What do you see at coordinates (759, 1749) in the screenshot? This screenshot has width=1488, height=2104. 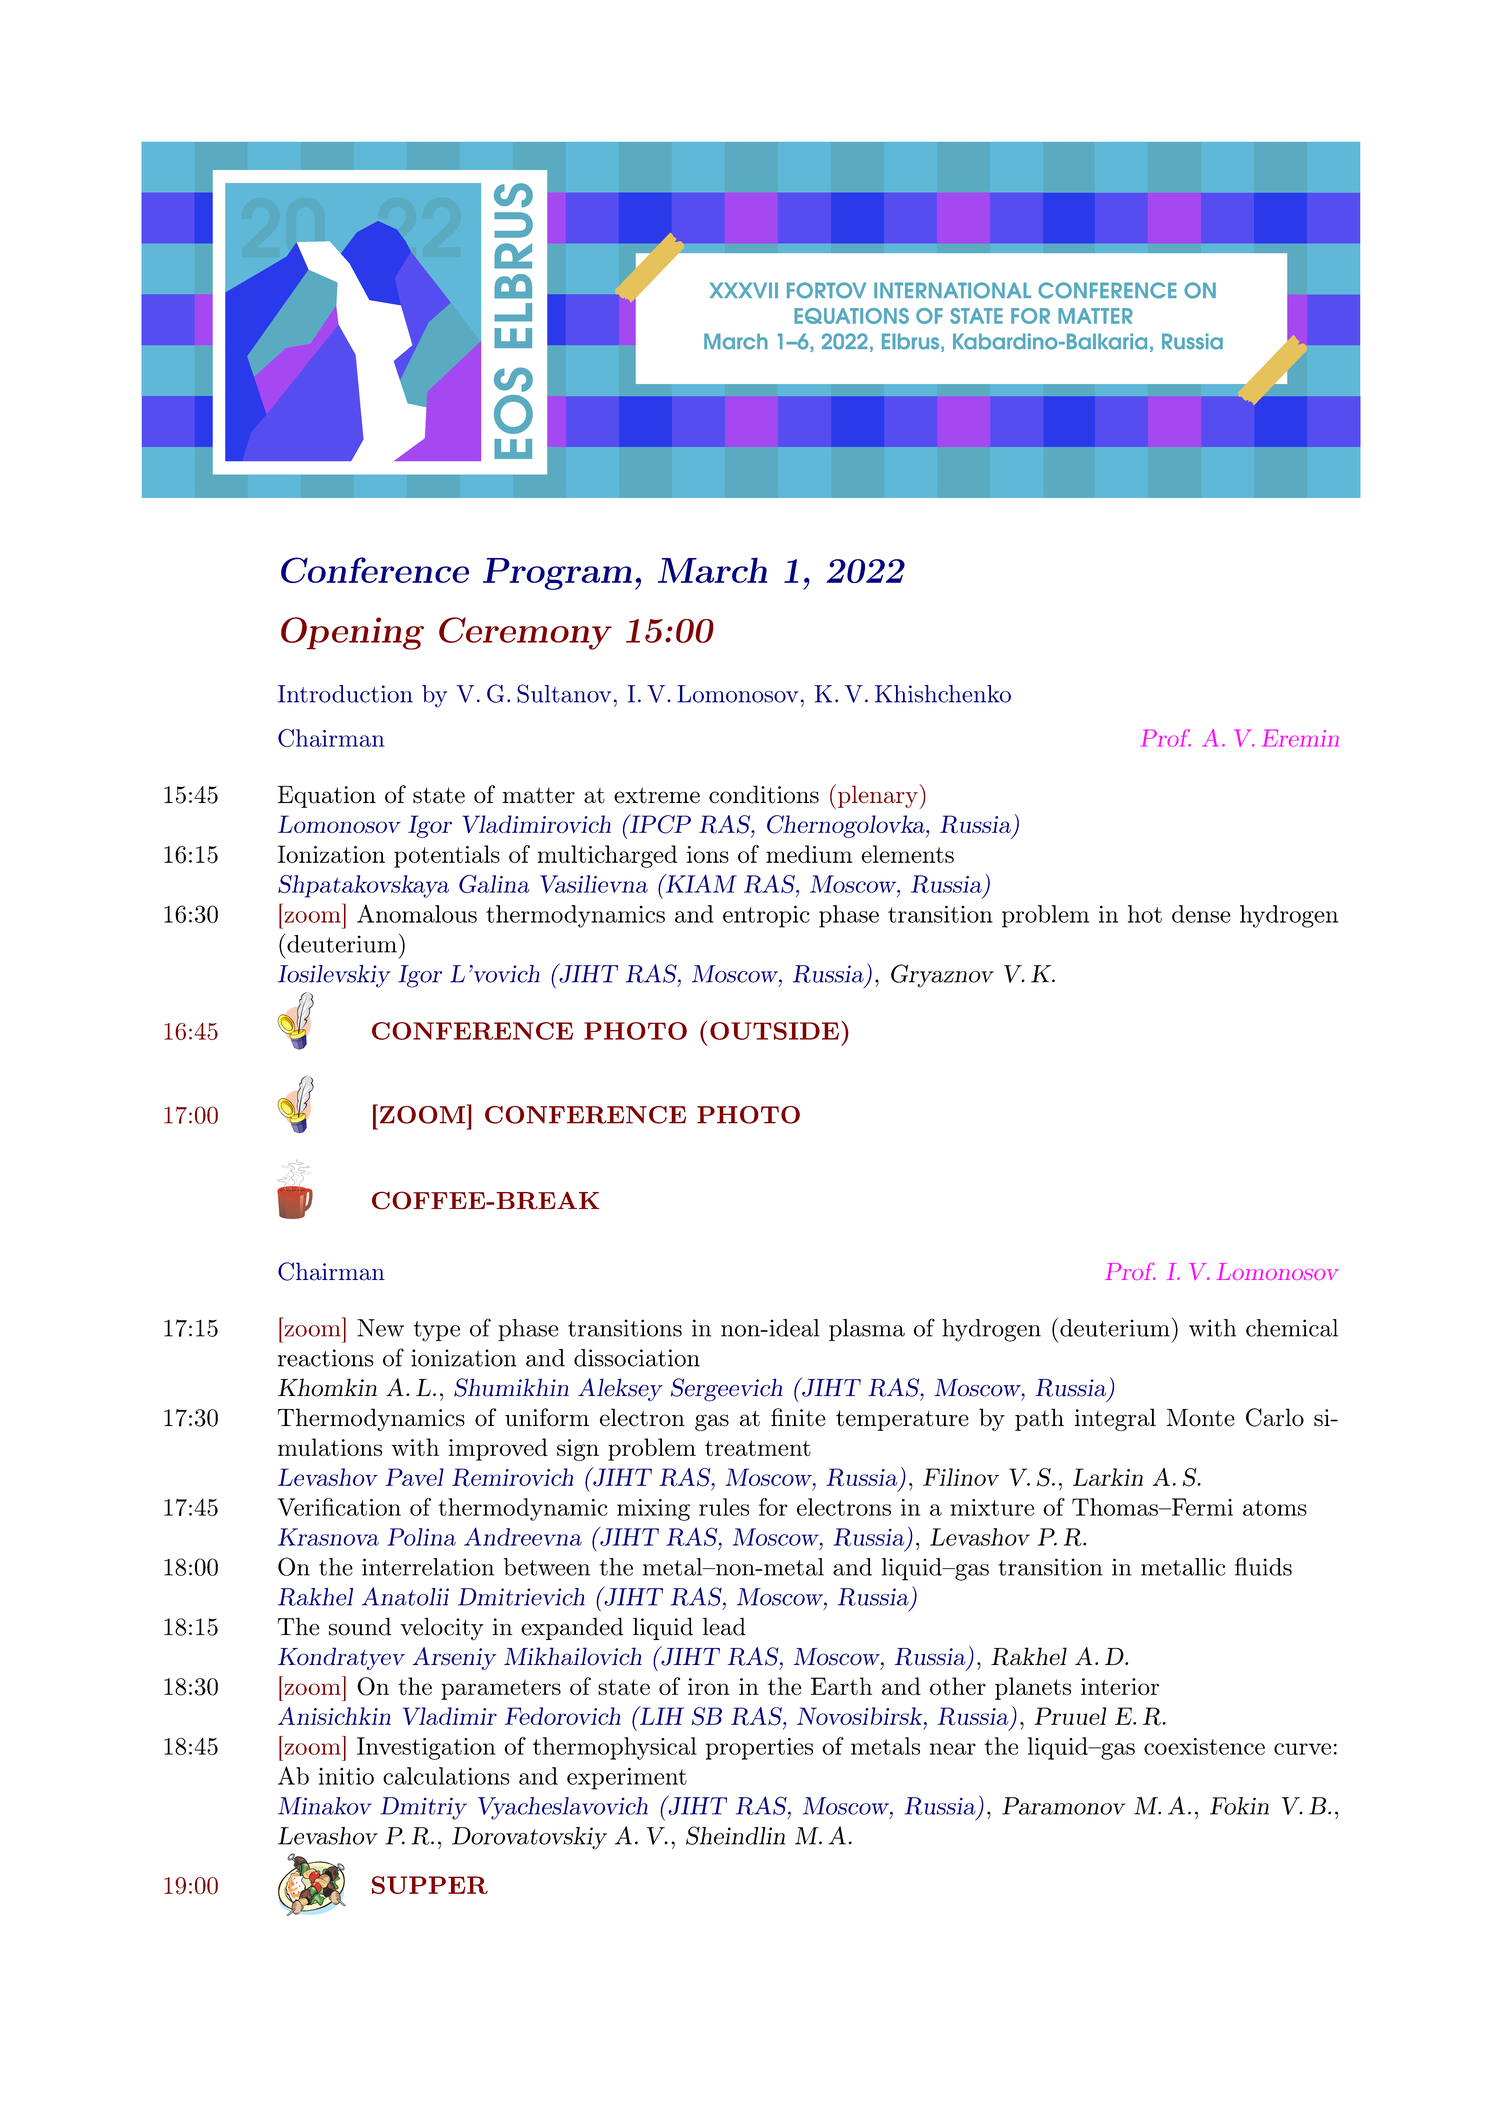 I see `properties` at bounding box center [759, 1749].
